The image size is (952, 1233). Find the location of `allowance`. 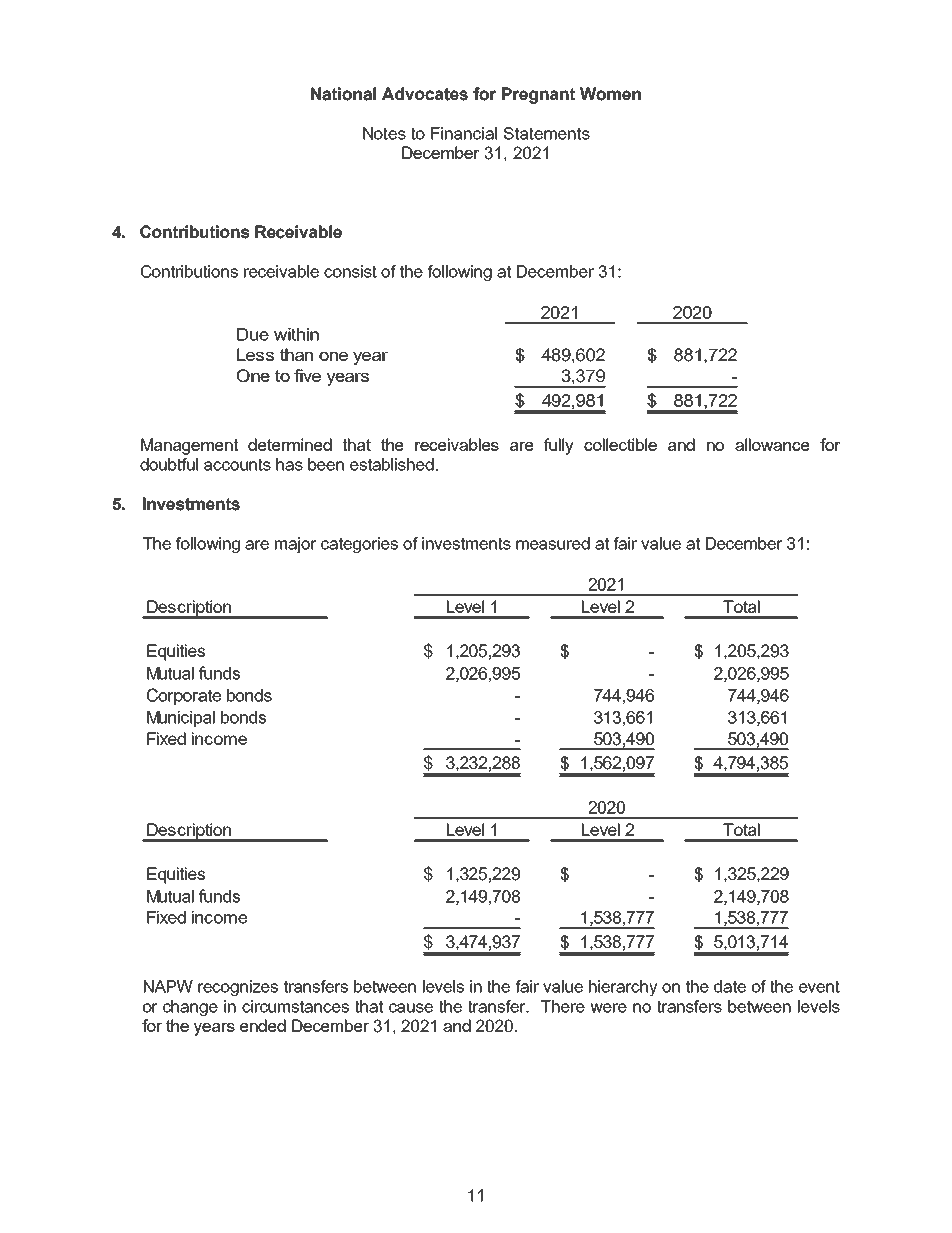

allowance is located at coordinates (772, 444).
